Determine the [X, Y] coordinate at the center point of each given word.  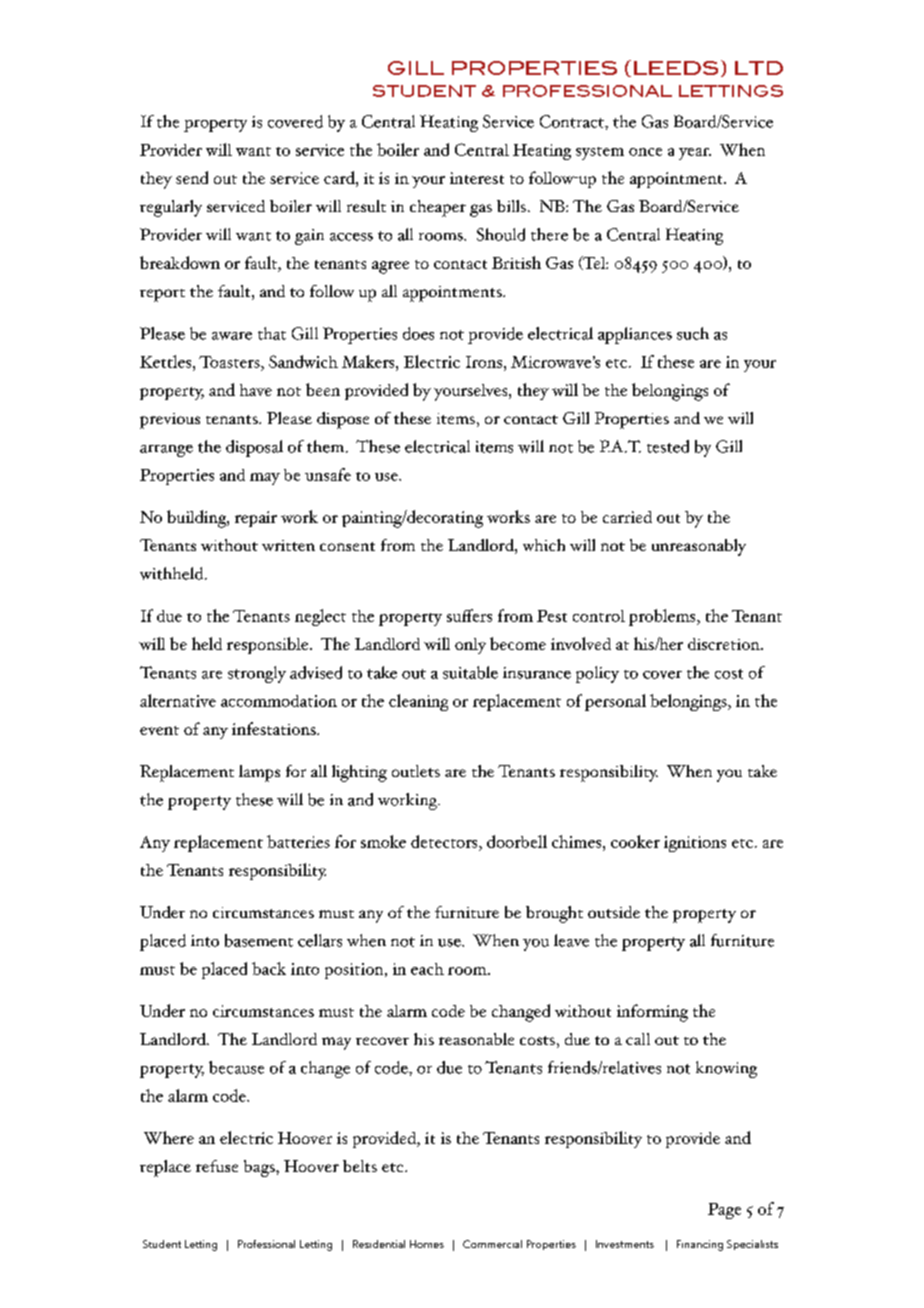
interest [477, 178]
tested [668, 446]
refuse [217, 1166]
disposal [254, 448]
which [544, 545]
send [192, 177]
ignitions [695, 844]
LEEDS [676, 68]
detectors [445, 841]
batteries [298, 841]
